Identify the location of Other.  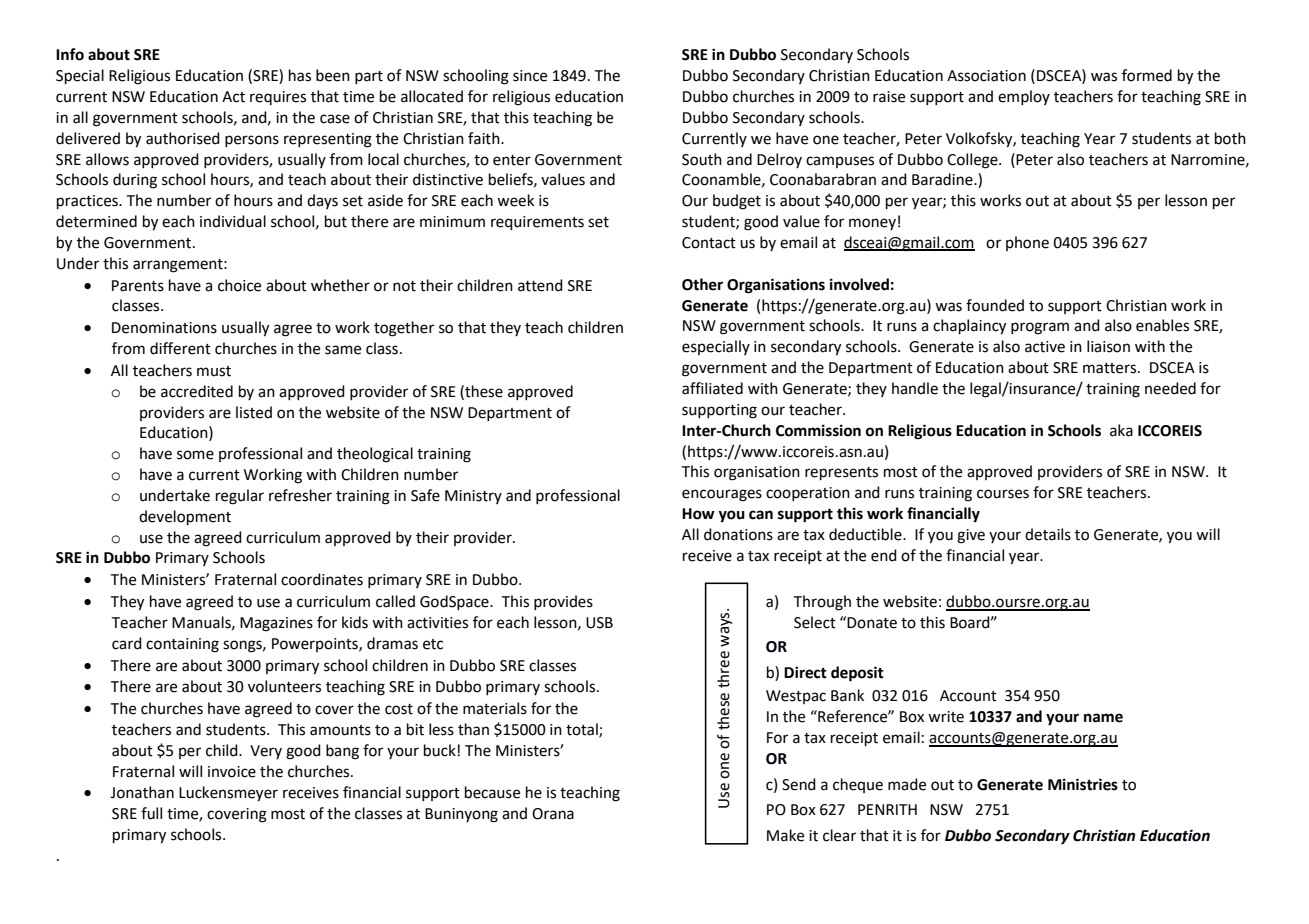
(702, 284).
